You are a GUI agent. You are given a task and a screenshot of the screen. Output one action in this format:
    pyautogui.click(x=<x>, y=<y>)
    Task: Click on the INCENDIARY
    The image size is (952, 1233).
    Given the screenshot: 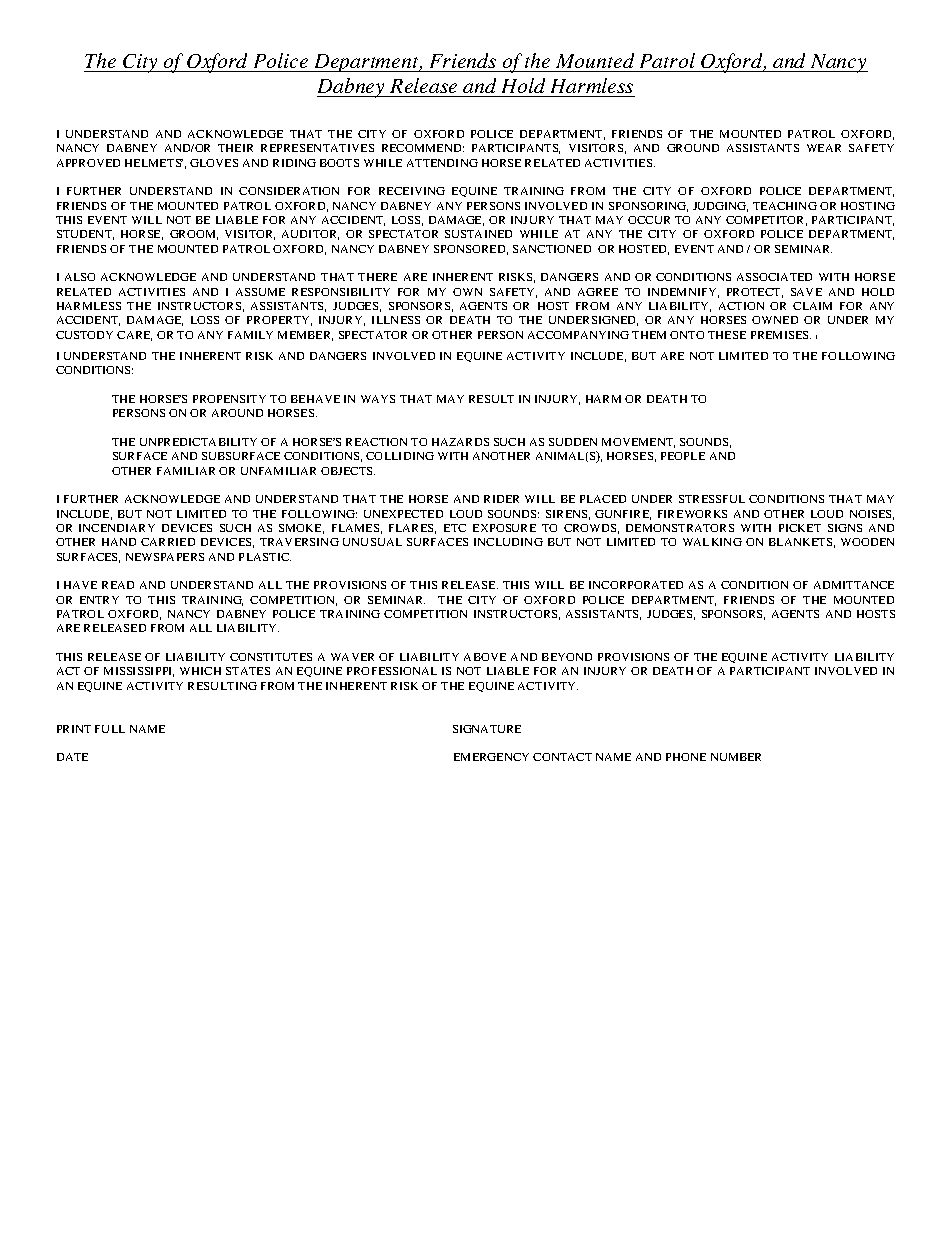 What is the action you would take?
    pyautogui.click(x=117, y=528)
